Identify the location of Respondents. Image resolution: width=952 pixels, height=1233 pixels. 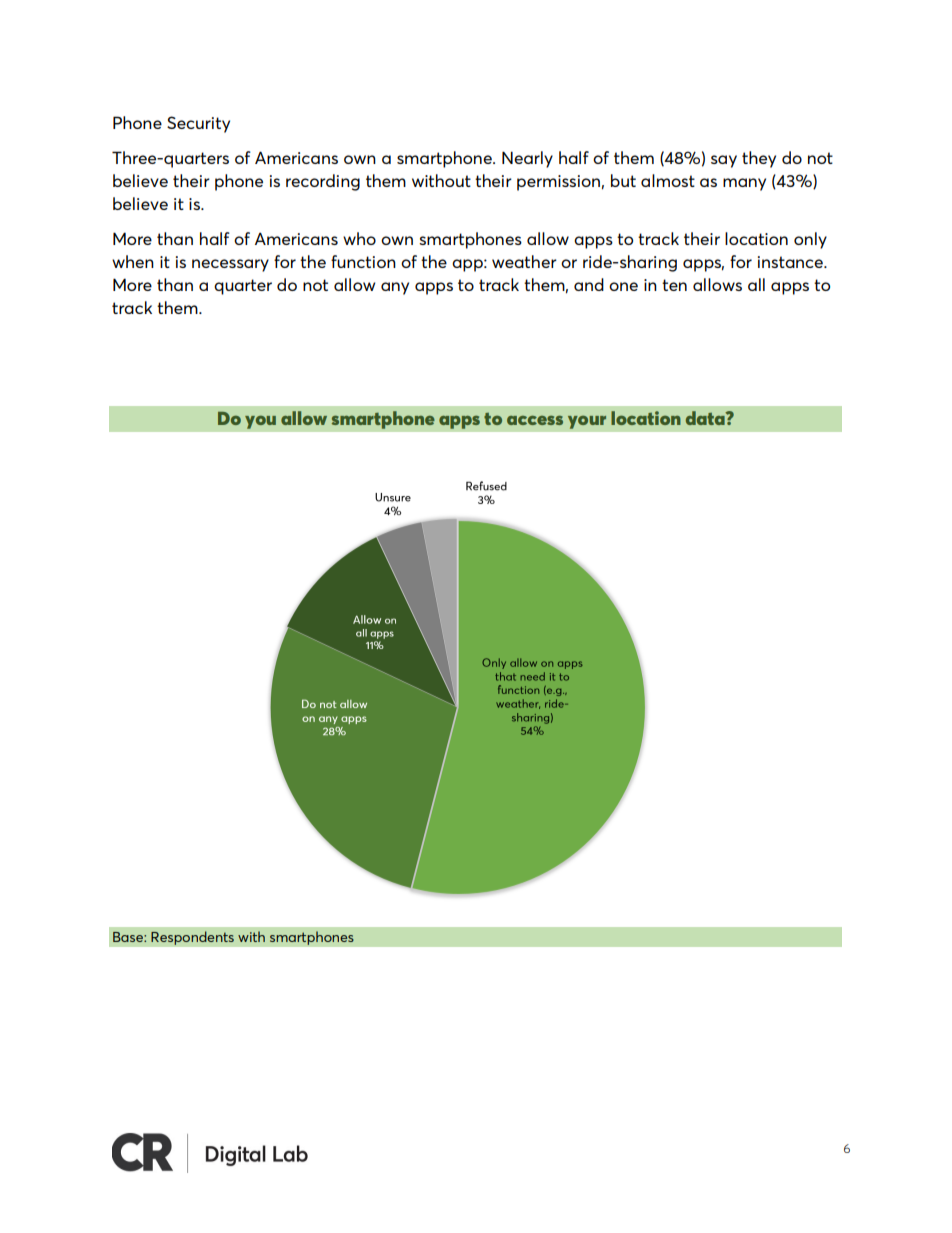
(192, 938).
